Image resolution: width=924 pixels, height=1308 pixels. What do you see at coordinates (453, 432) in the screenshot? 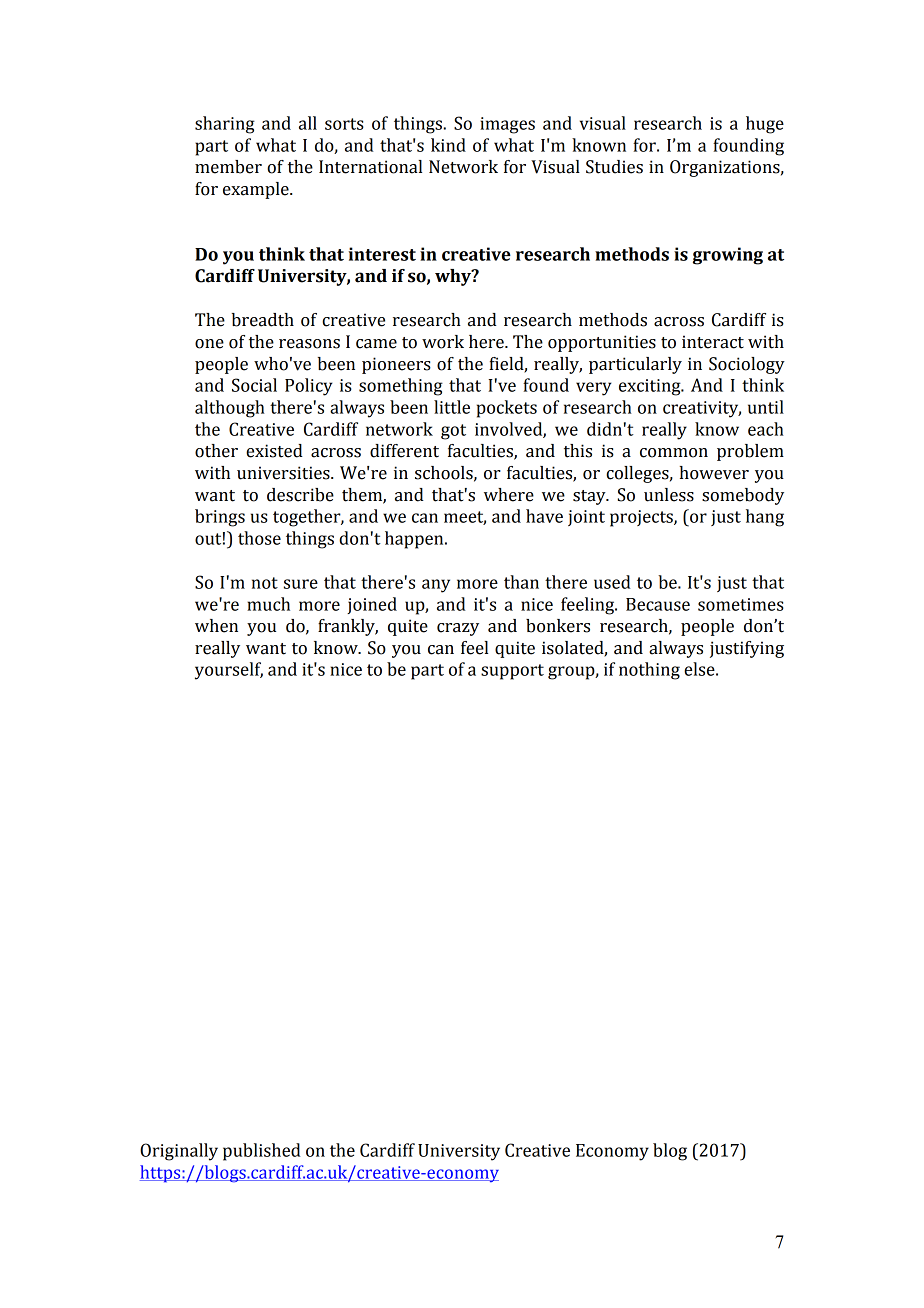
I see `got` at bounding box center [453, 432].
